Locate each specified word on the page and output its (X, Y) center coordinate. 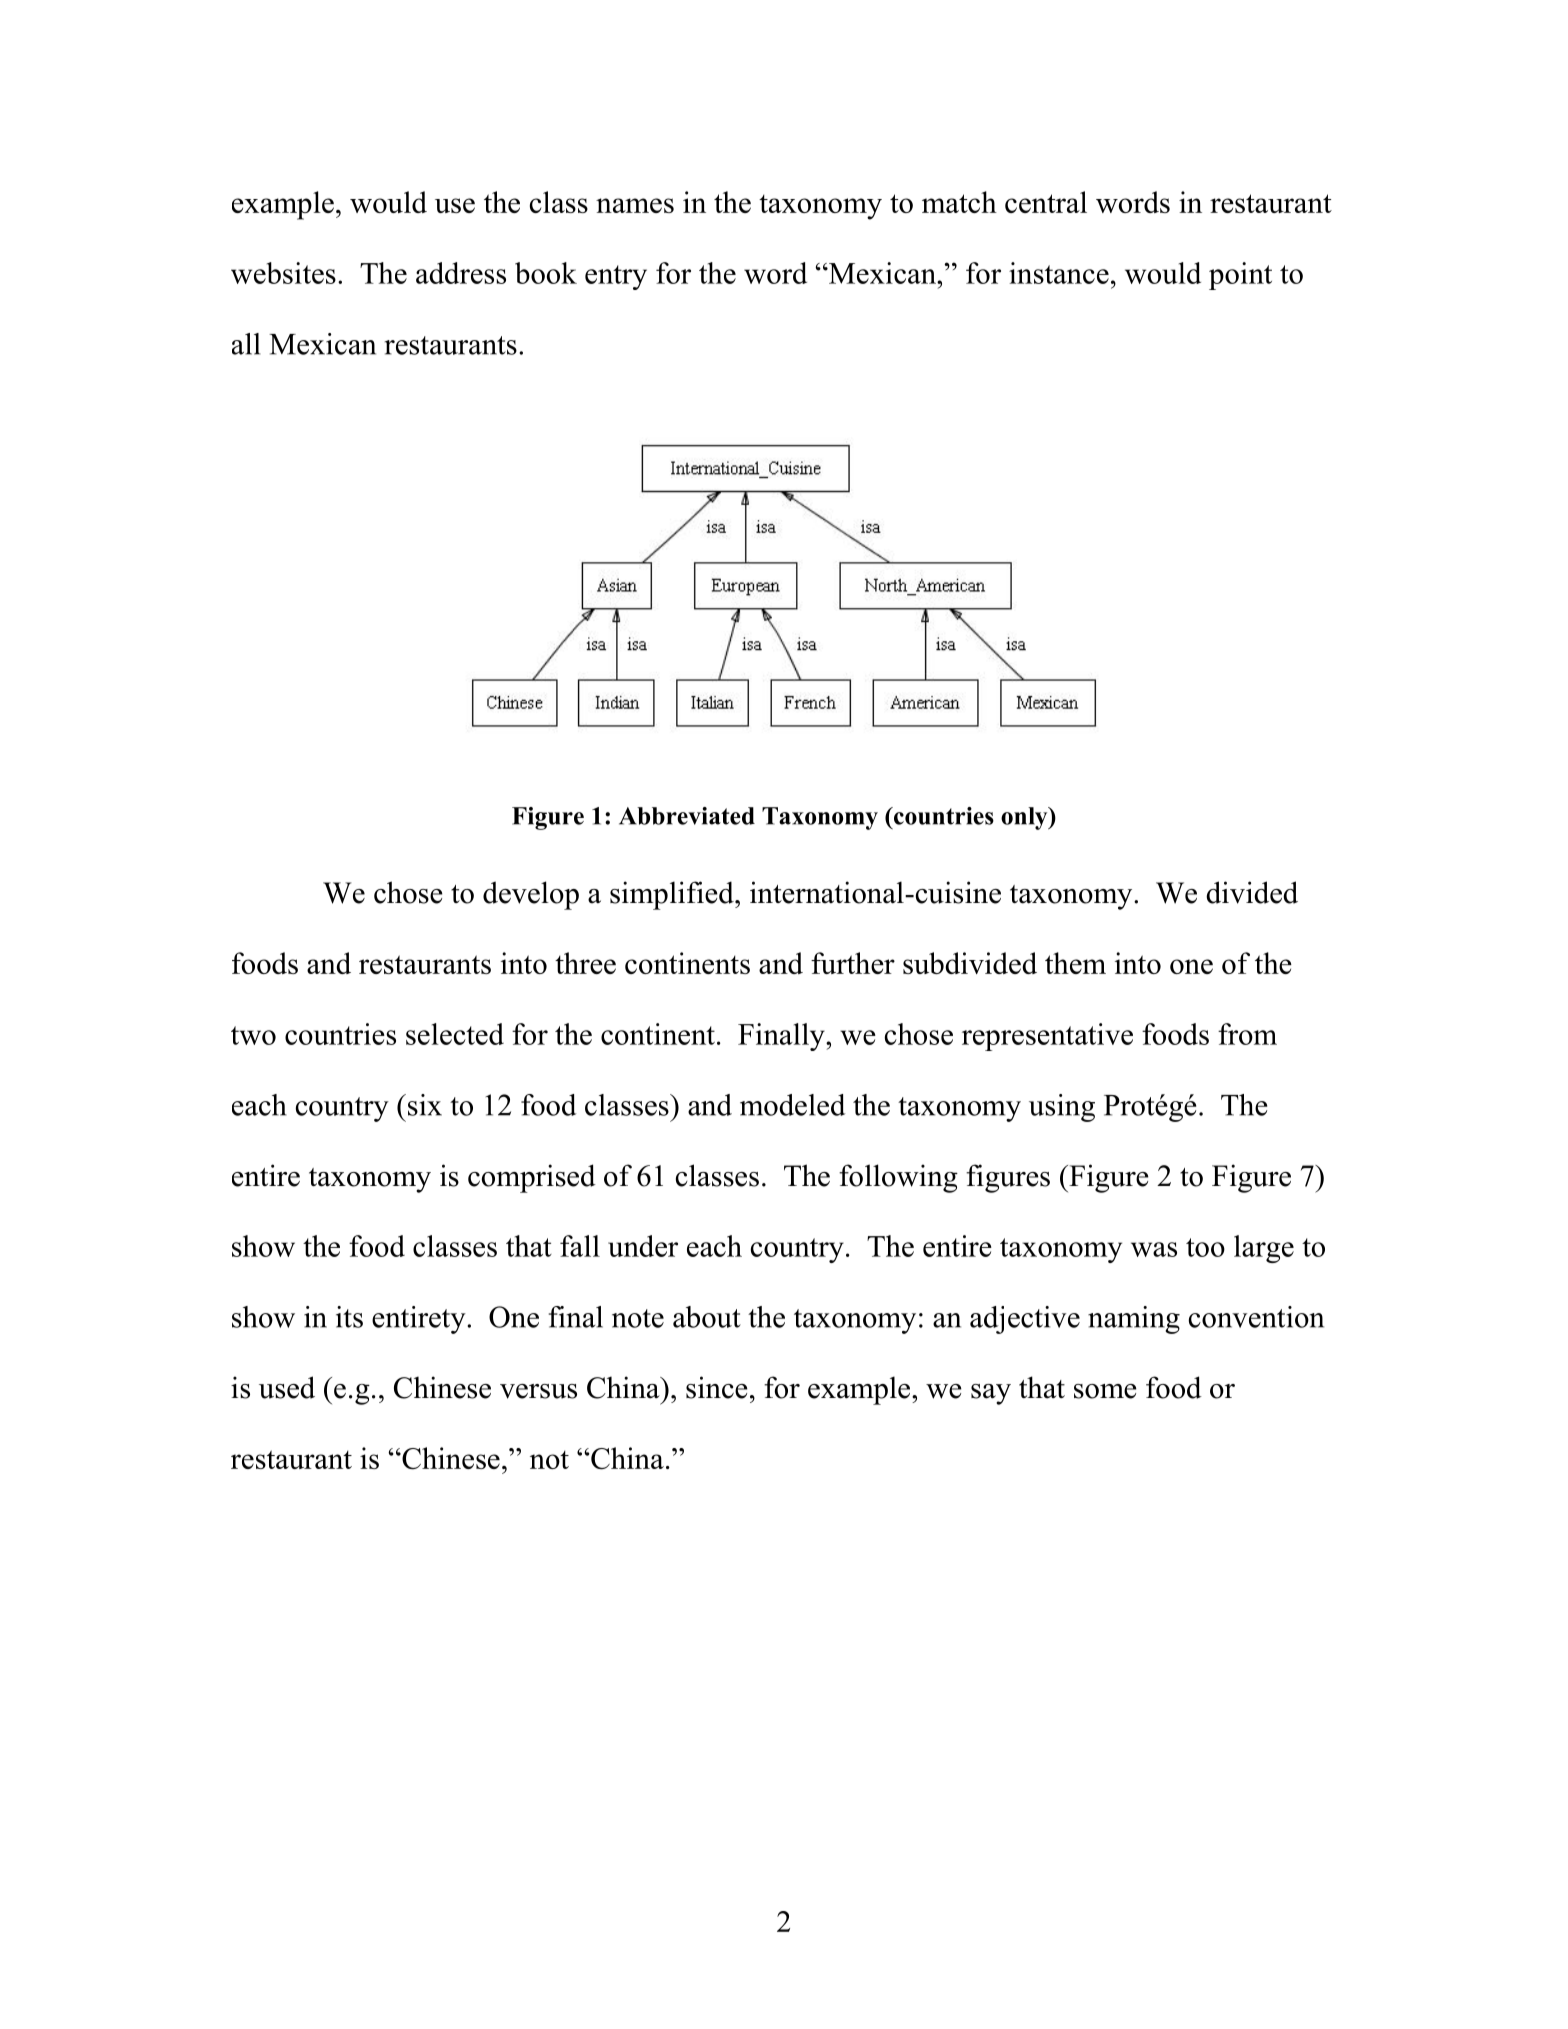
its (349, 1317)
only (1025, 818)
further (853, 963)
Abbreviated (687, 816)
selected (455, 1034)
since (717, 1387)
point (1240, 276)
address (461, 273)
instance (1059, 273)
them (1075, 963)
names (635, 205)
